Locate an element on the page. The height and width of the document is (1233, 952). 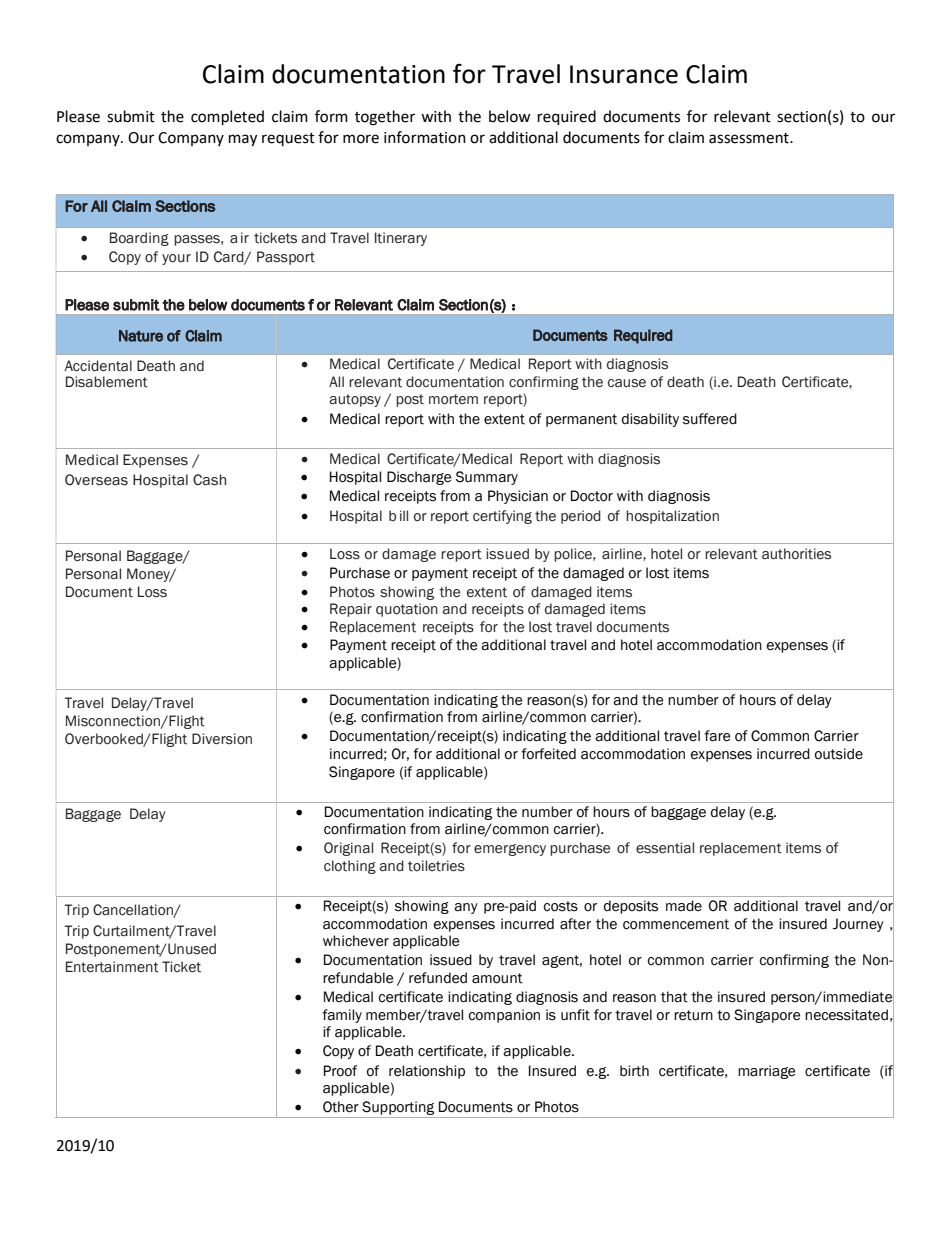
assessment is located at coordinates (750, 138).
